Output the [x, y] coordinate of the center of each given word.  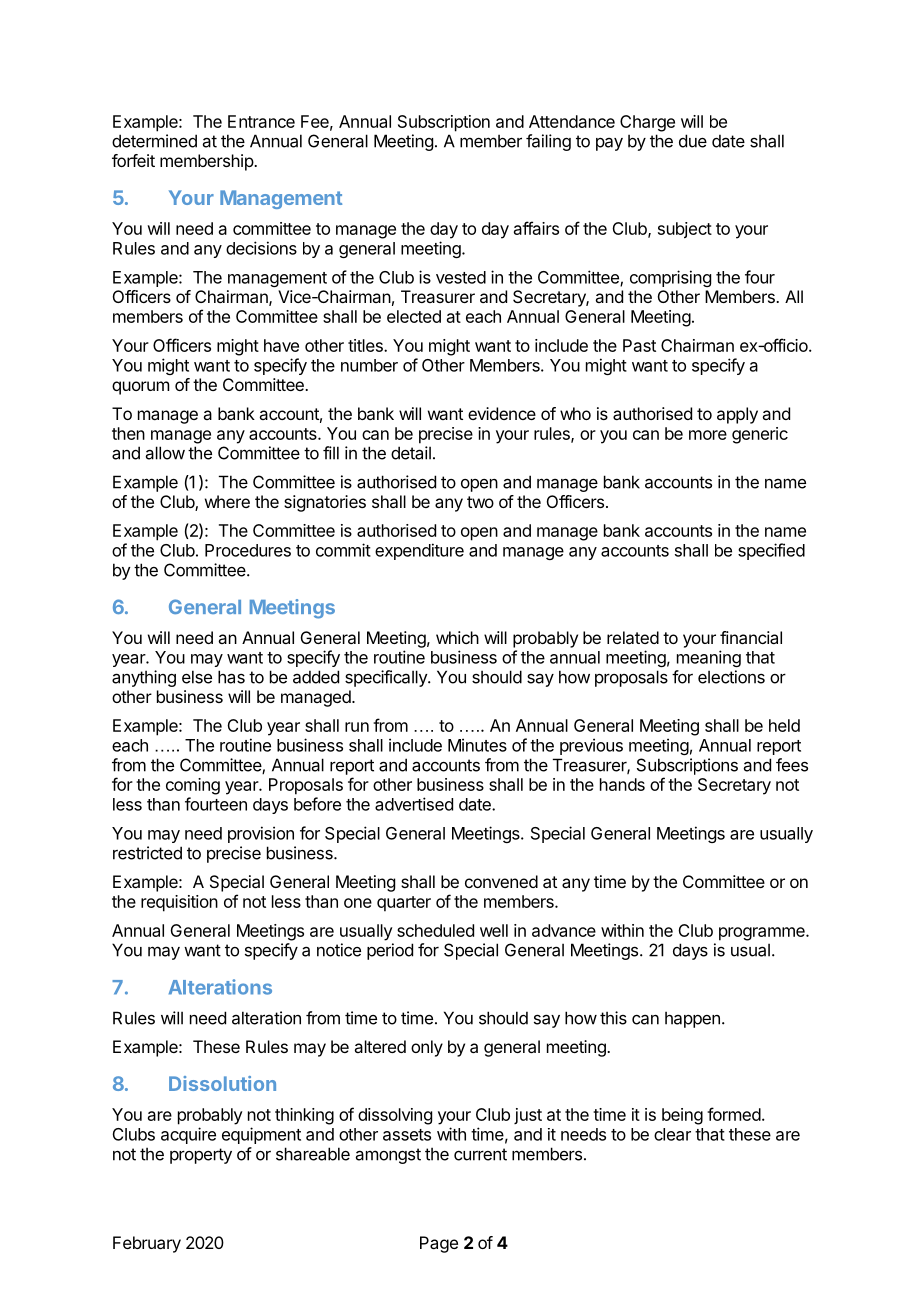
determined [154, 141]
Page [439, 1244]
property [201, 1156]
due [693, 141]
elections [731, 677]
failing [548, 142]
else [197, 677]
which [457, 637]
